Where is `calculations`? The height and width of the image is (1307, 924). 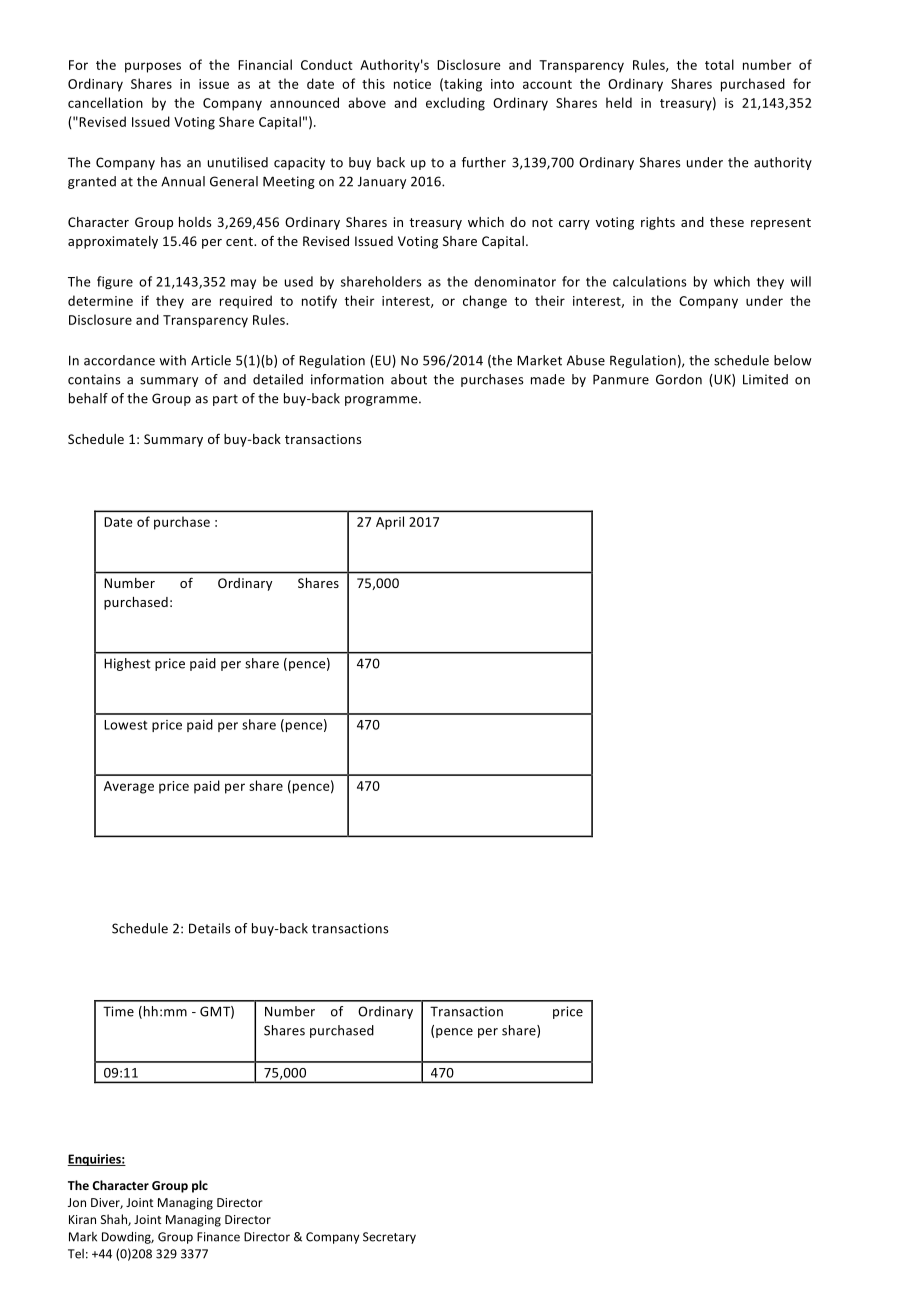
calculations is located at coordinates (650, 281).
